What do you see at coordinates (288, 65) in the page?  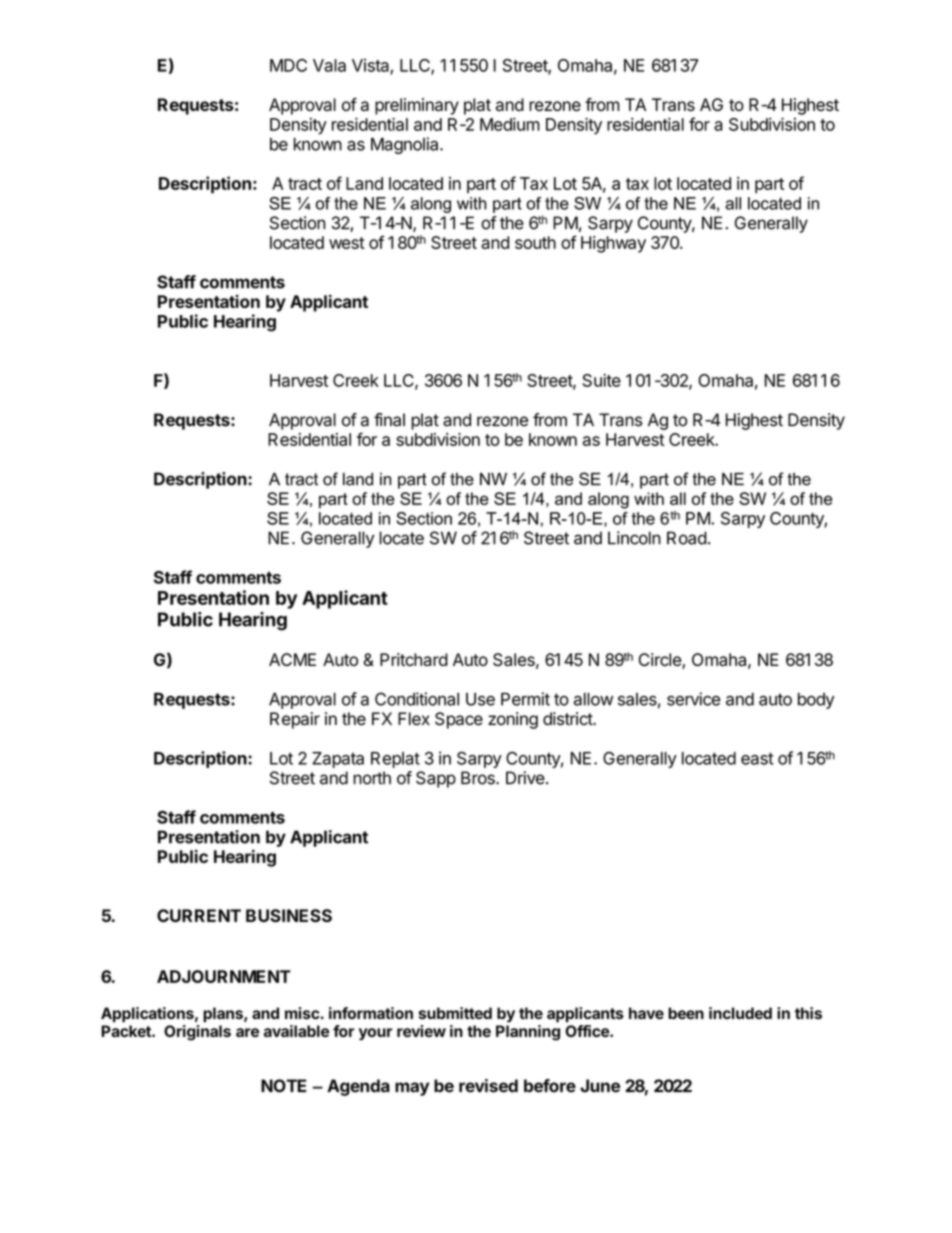 I see `MDC` at bounding box center [288, 65].
